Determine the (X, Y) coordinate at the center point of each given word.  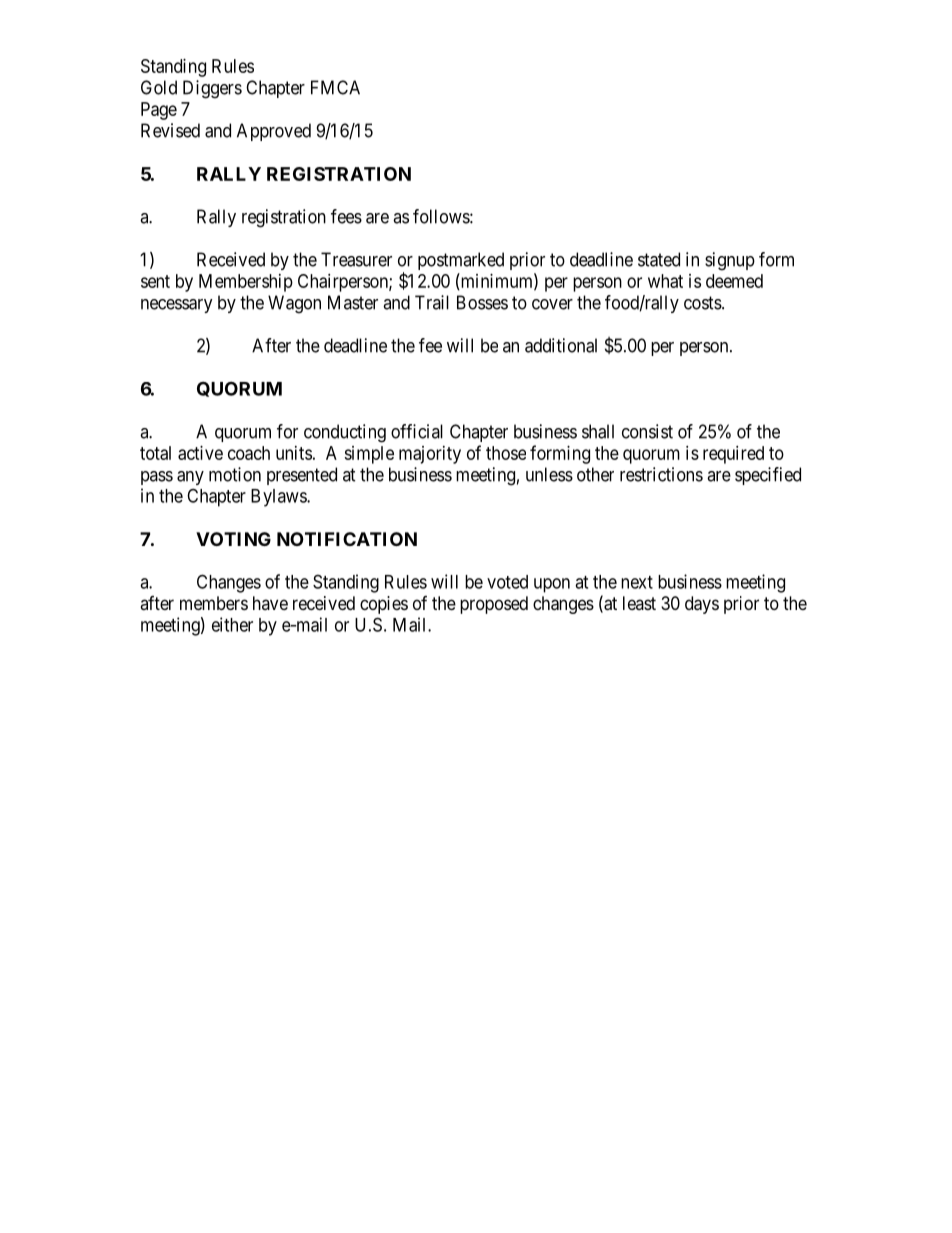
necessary (177, 306)
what (665, 281)
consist (647, 431)
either (232, 624)
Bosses (482, 302)
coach (249, 453)
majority (430, 455)
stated (659, 259)
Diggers (212, 89)
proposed (494, 605)
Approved (274, 132)
